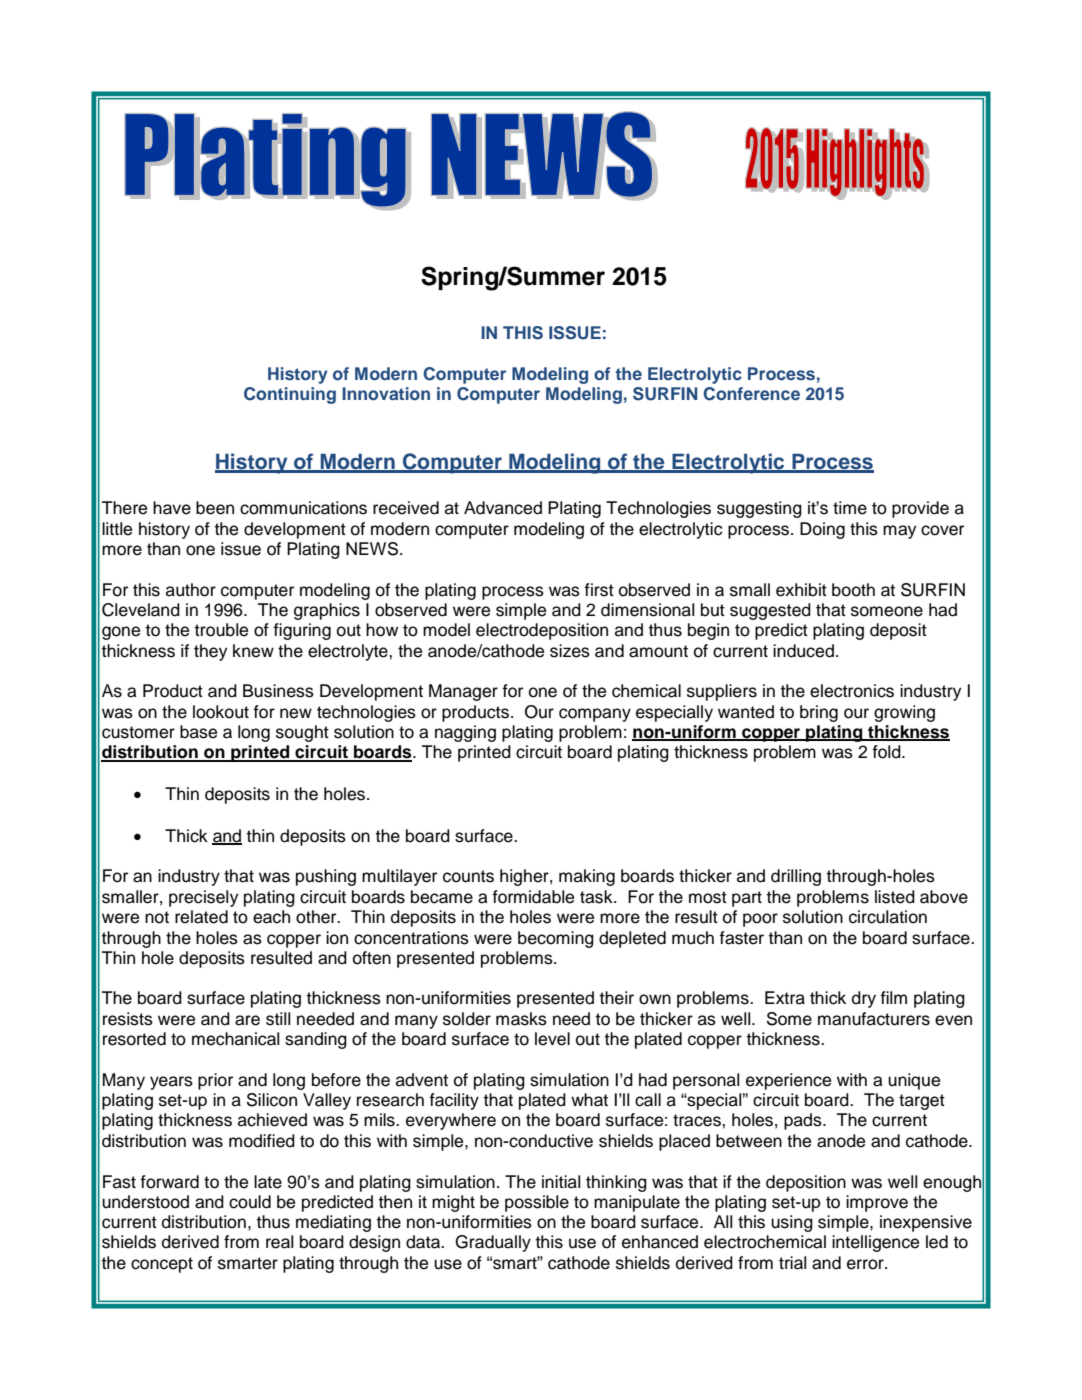 Image resolution: width=1082 pixels, height=1400 pixels. Describe the element at coordinates (463, 692) in the screenshot. I see `Manager` at that location.
